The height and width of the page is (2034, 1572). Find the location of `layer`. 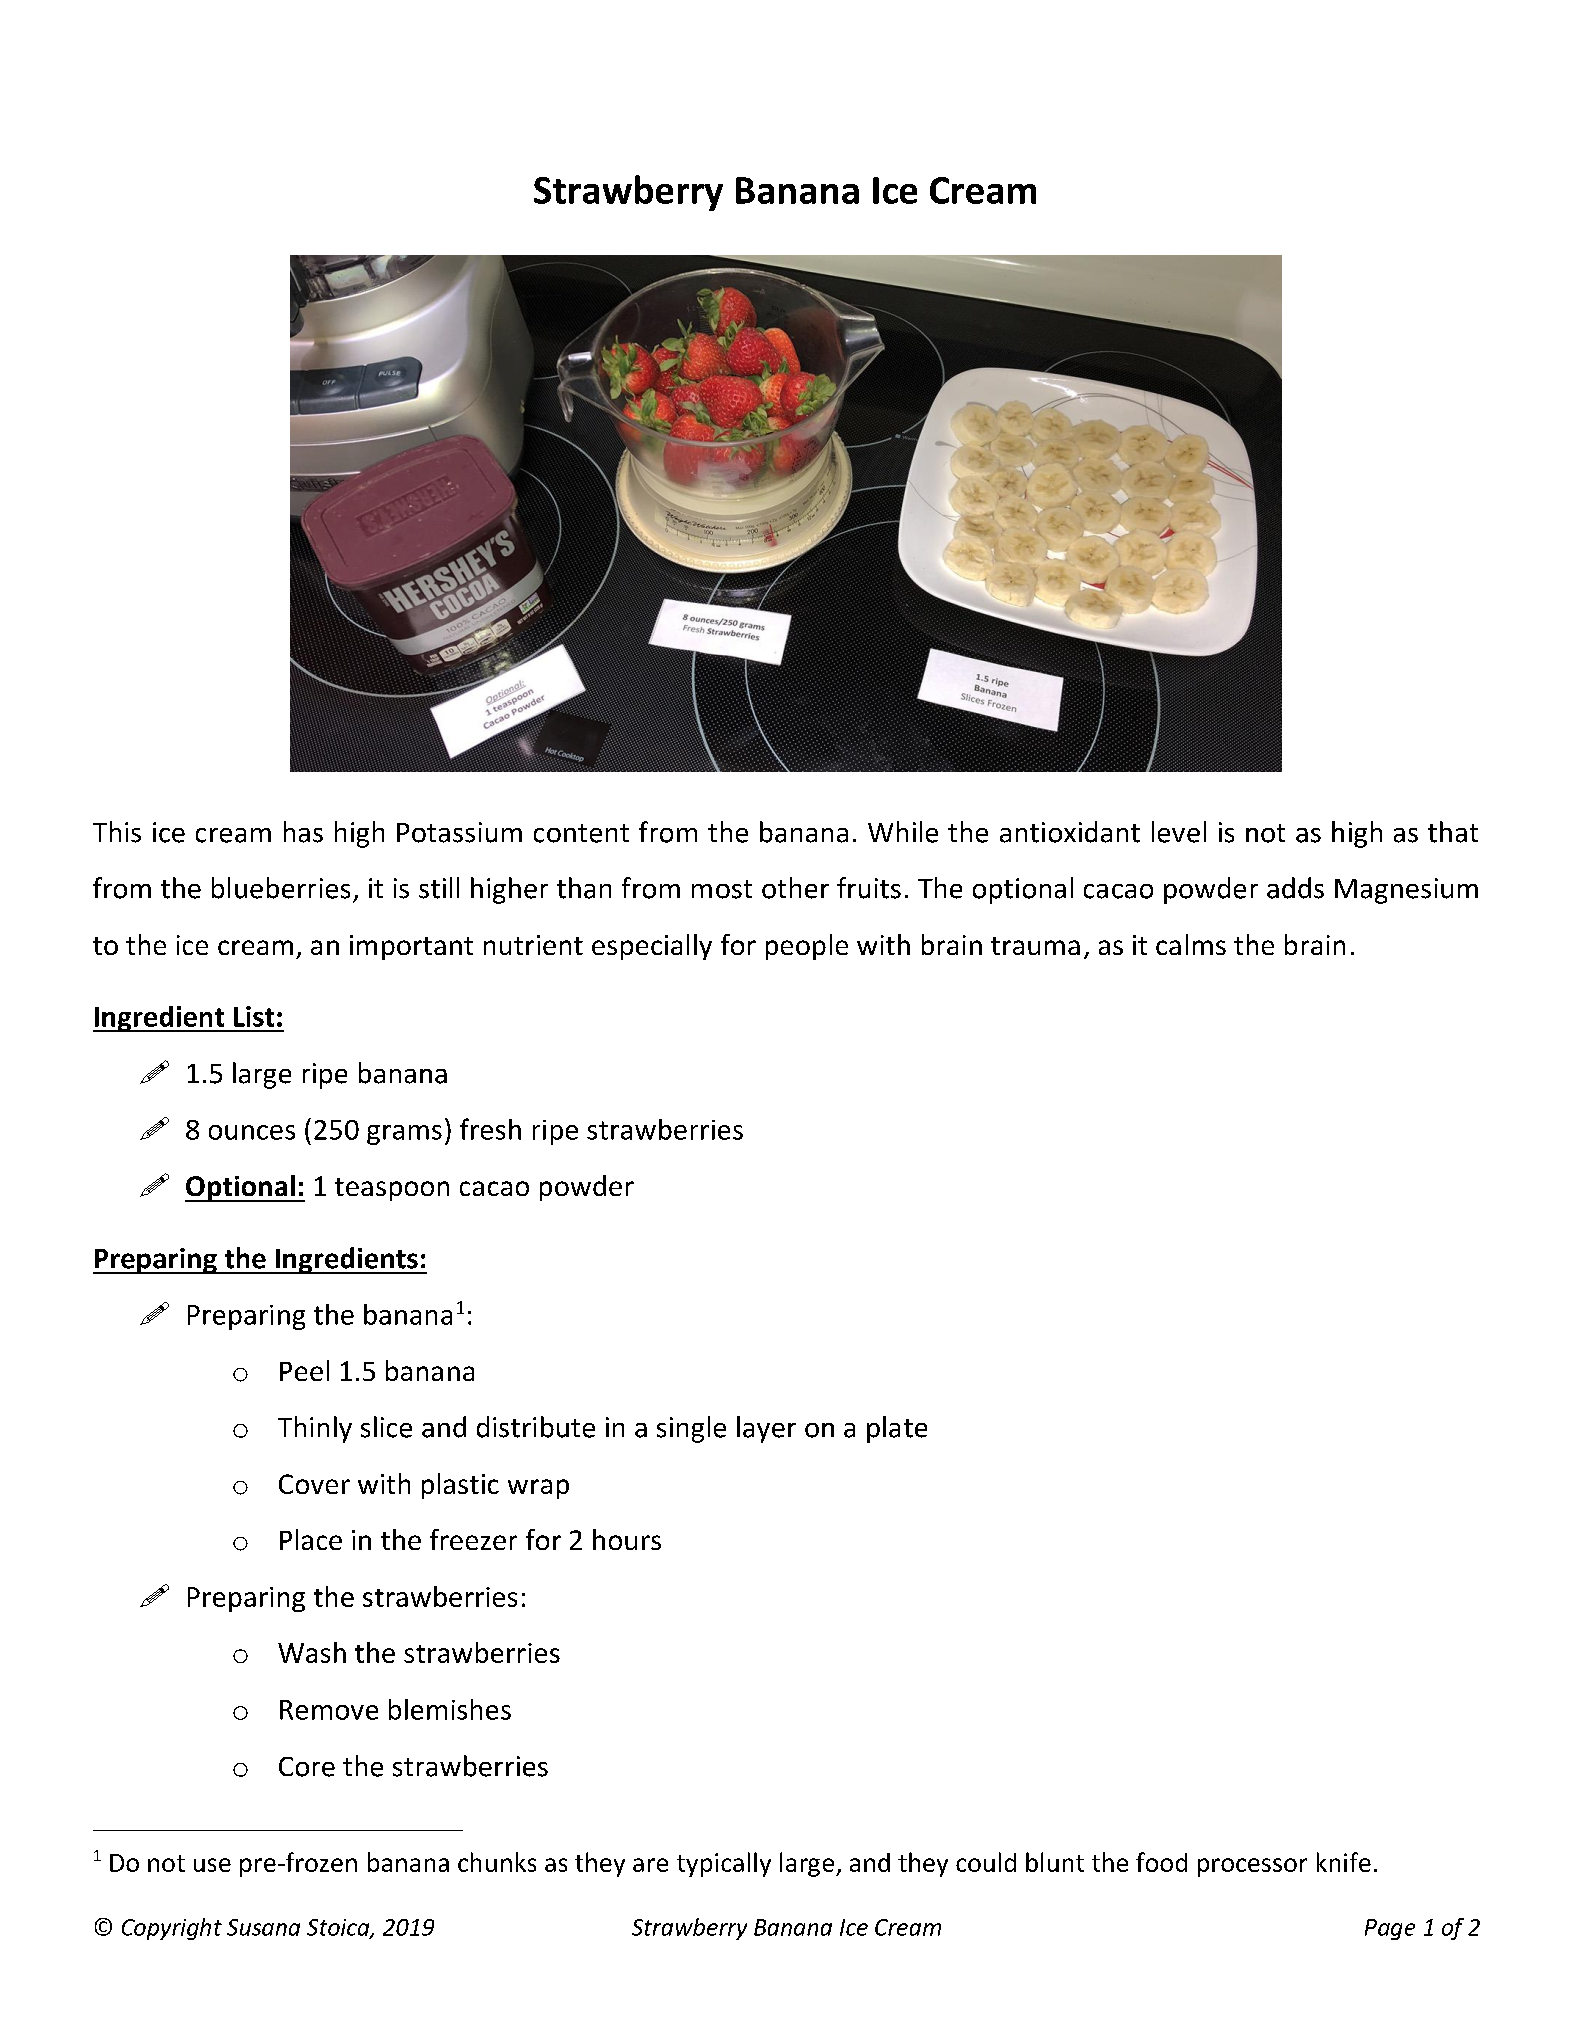

layer is located at coordinates (766, 1429).
